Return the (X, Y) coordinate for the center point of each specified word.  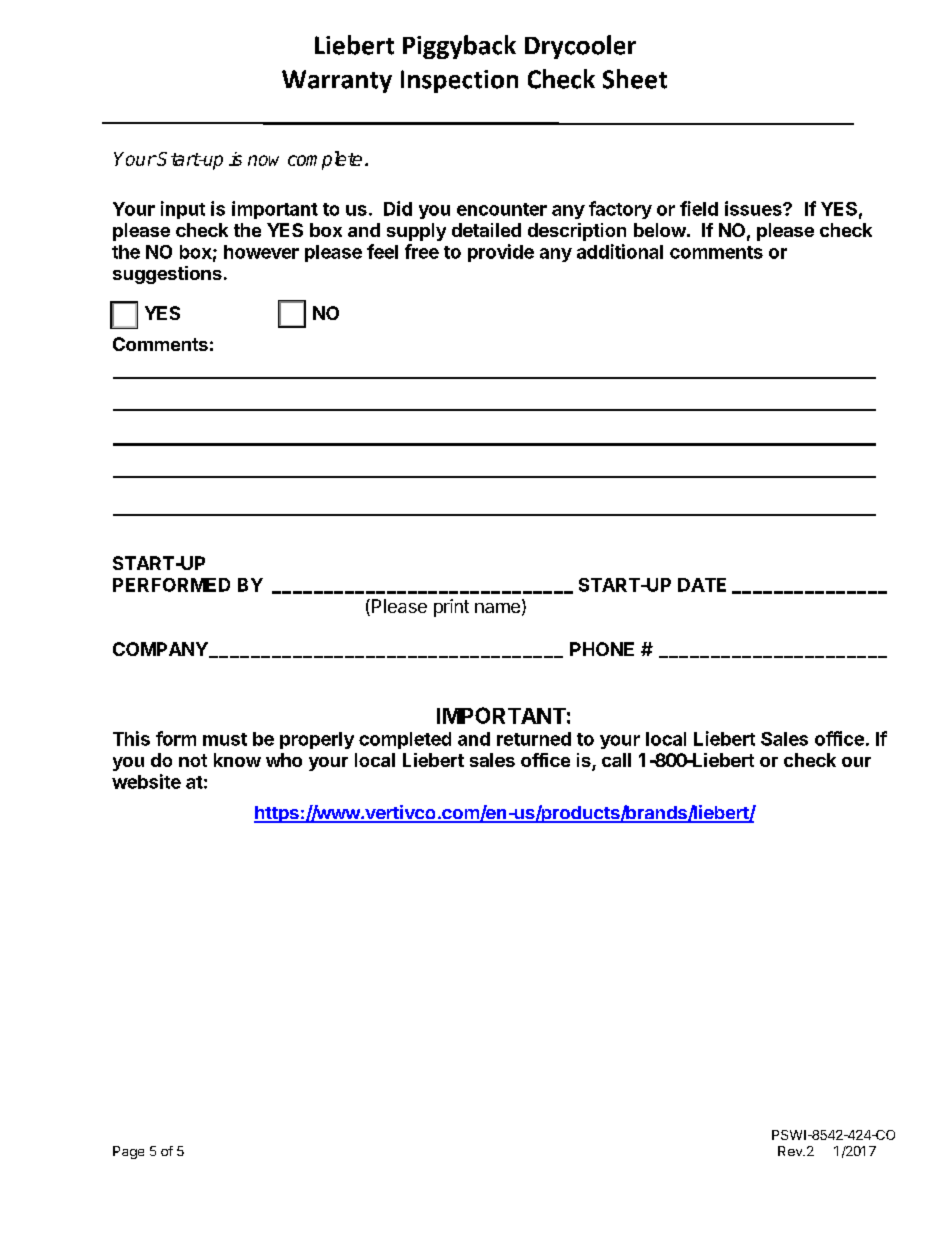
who (284, 760)
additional (620, 251)
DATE (702, 585)
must (225, 739)
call (616, 760)
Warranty (337, 81)
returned (534, 739)
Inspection (459, 81)
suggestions (167, 275)
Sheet (635, 79)
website (146, 781)
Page (128, 1152)
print (451, 608)
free (422, 251)
